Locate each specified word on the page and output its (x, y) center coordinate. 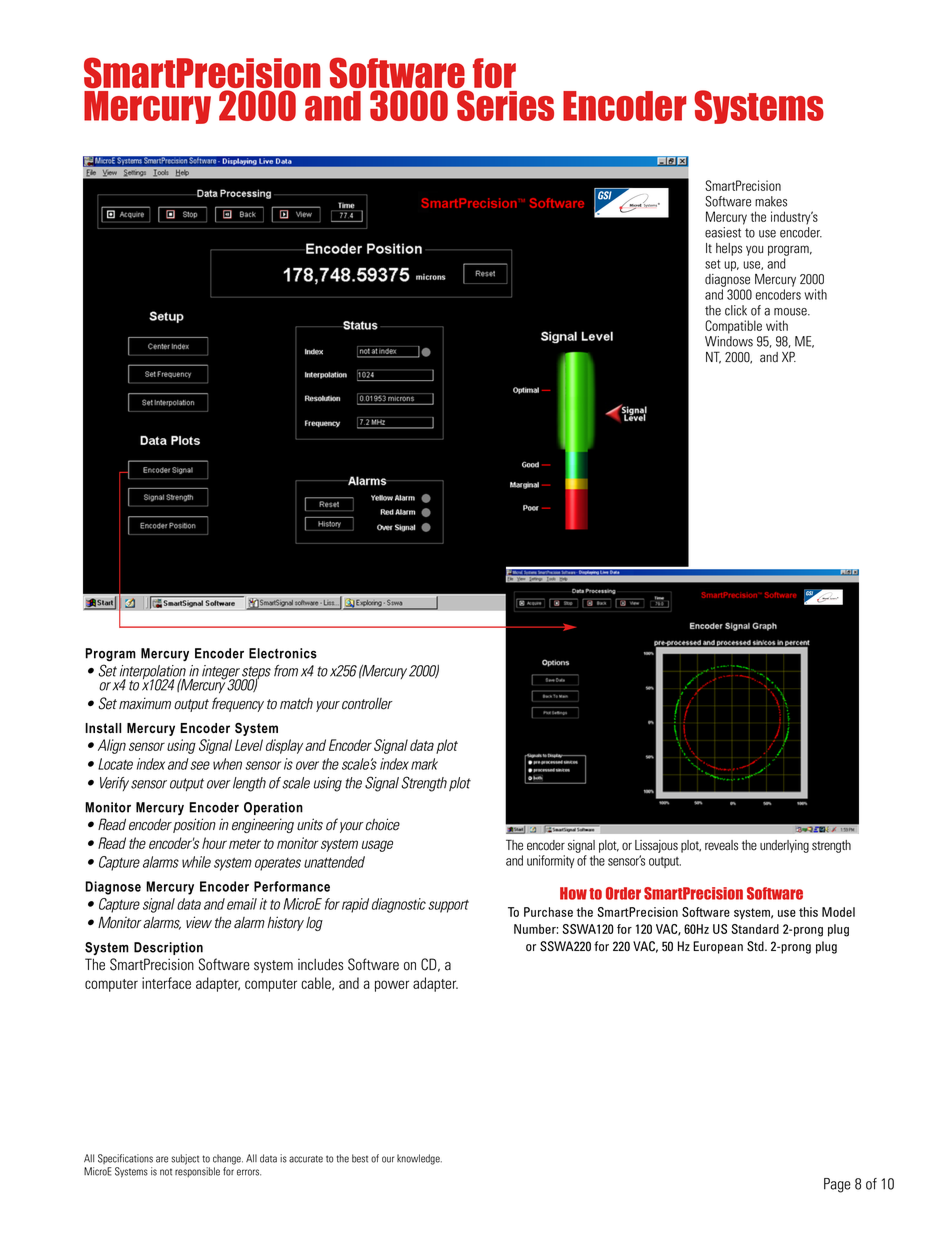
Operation (273, 808)
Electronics (283, 653)
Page (837, 1185)
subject (185, 1159)
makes (771, 201)
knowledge (419, 1159)
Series (505, 105)
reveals (721, 845)
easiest (723, 232)
